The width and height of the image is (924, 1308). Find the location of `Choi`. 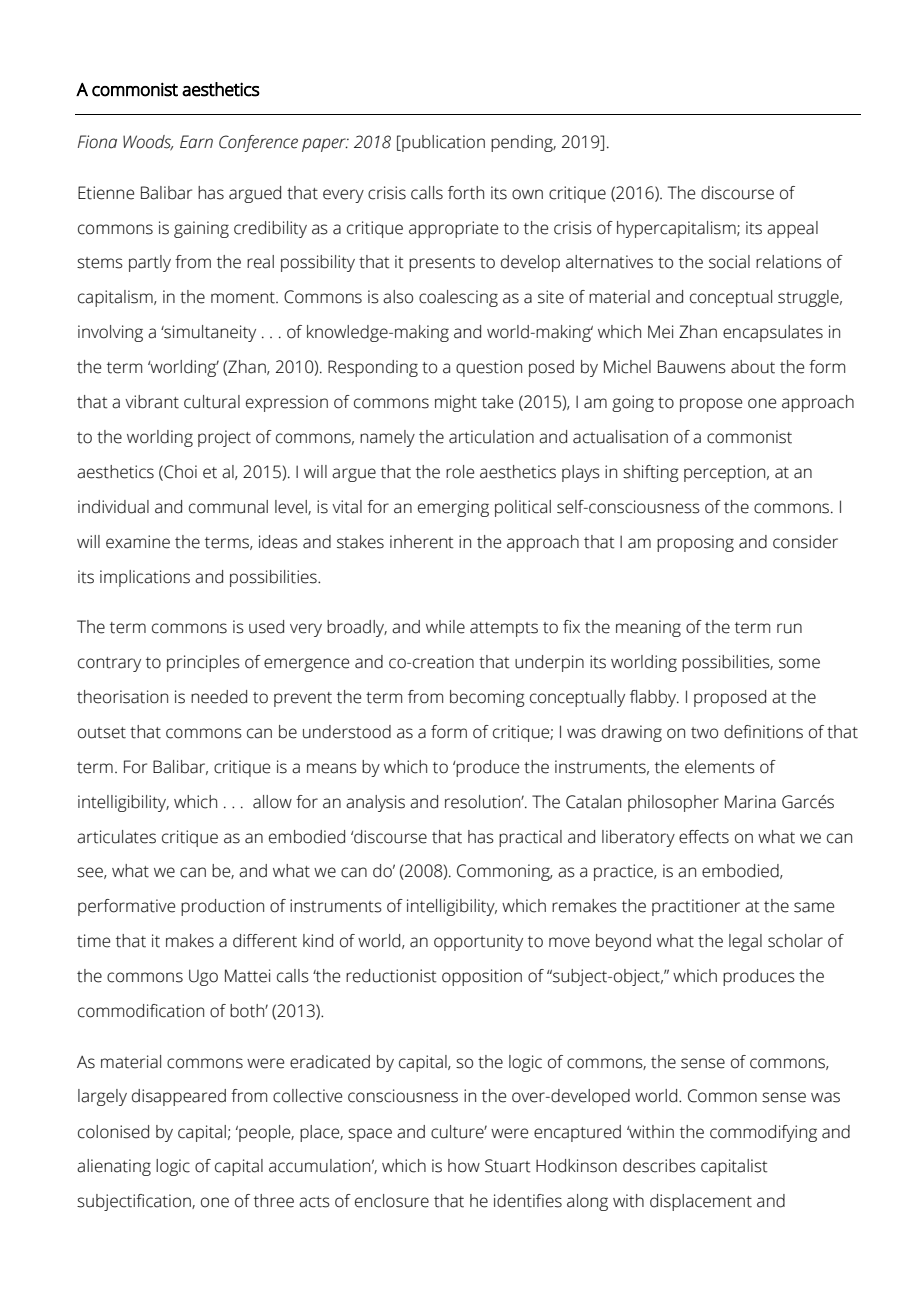

Choi is located at coordinates (179, 472).
